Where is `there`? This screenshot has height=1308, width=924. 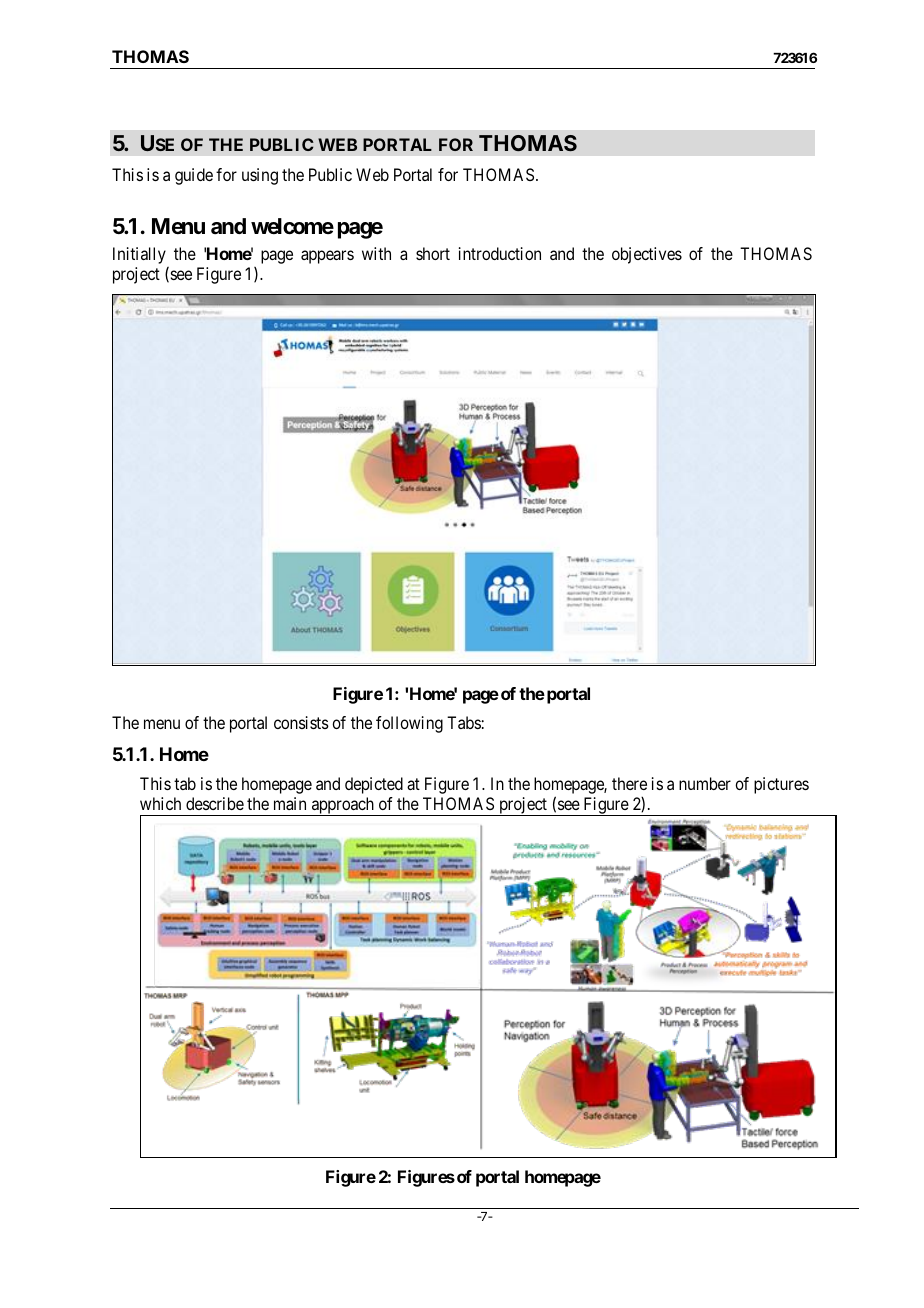 there is located at coordinates (629, 783).
